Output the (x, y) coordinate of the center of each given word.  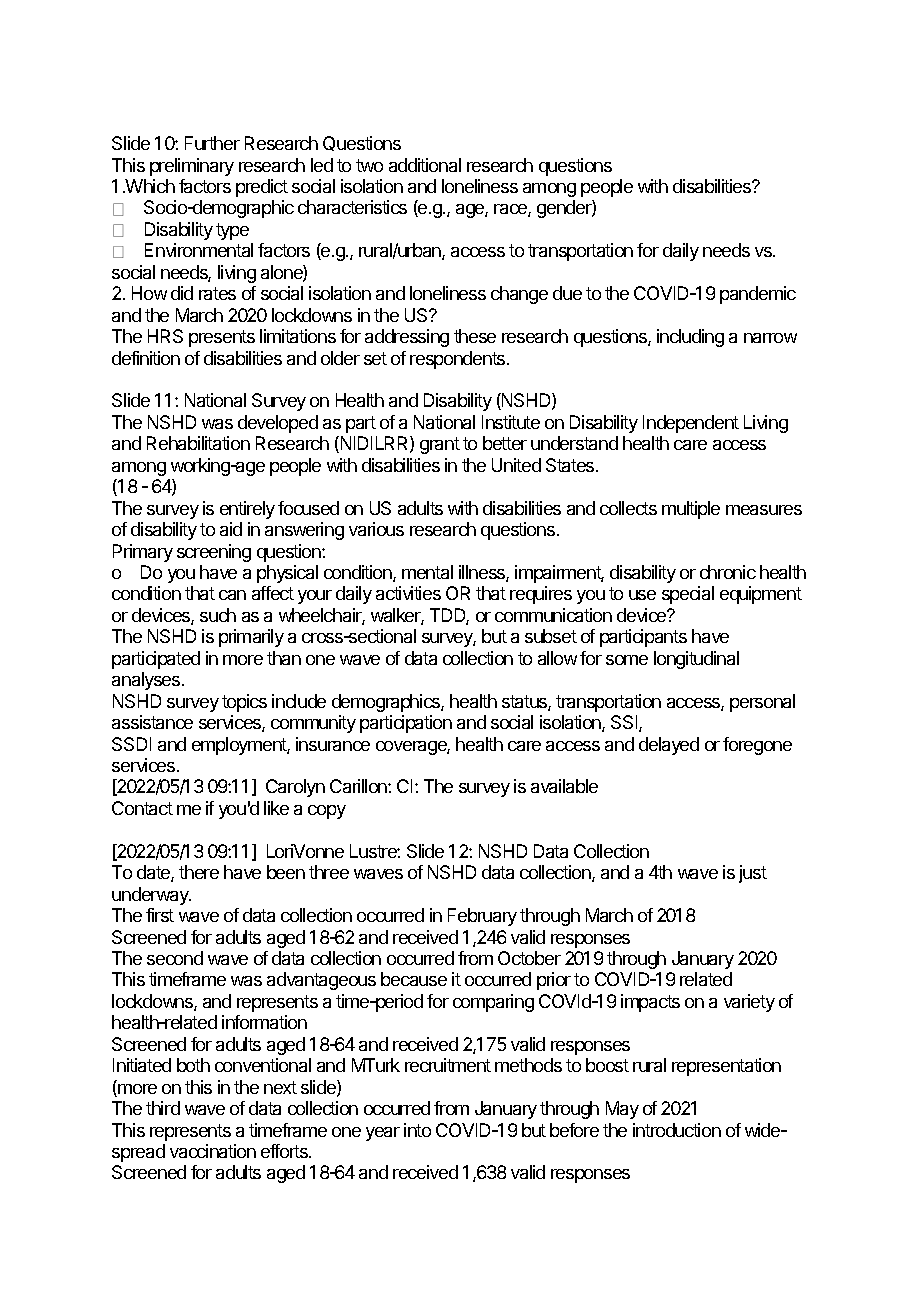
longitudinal (696, 660)
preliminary (192, 167)
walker (397, 616)
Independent (691, 424)
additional (425, 165)
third (163, 1108)
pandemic (758, 295)
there (199, 872)
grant (440, 445)
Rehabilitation (198, 443)
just (753, 874)
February (482, 917)
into (417, 1130)
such (218, 615)
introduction (677, 1130)
